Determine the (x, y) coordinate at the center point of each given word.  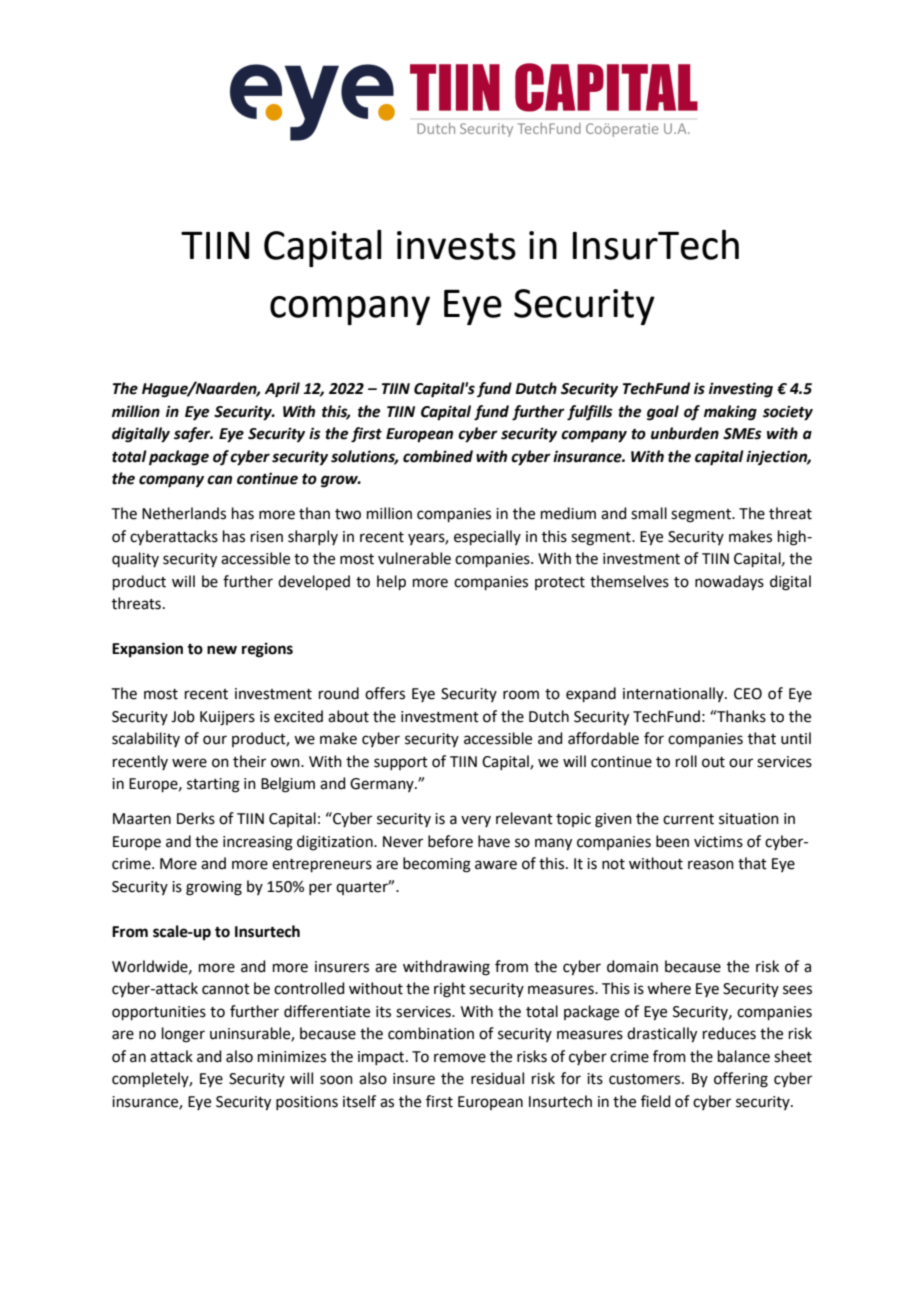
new (222, 650)
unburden (685, 433)
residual (497, 1078)
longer (183, 1035)
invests (456, 245)
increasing (258, 843)
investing (741, 390)
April (282, 390)
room (521, 695)
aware (496, 865)
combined (438, 456)
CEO (748, 694)
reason (711, 865)
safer (193, 435)
